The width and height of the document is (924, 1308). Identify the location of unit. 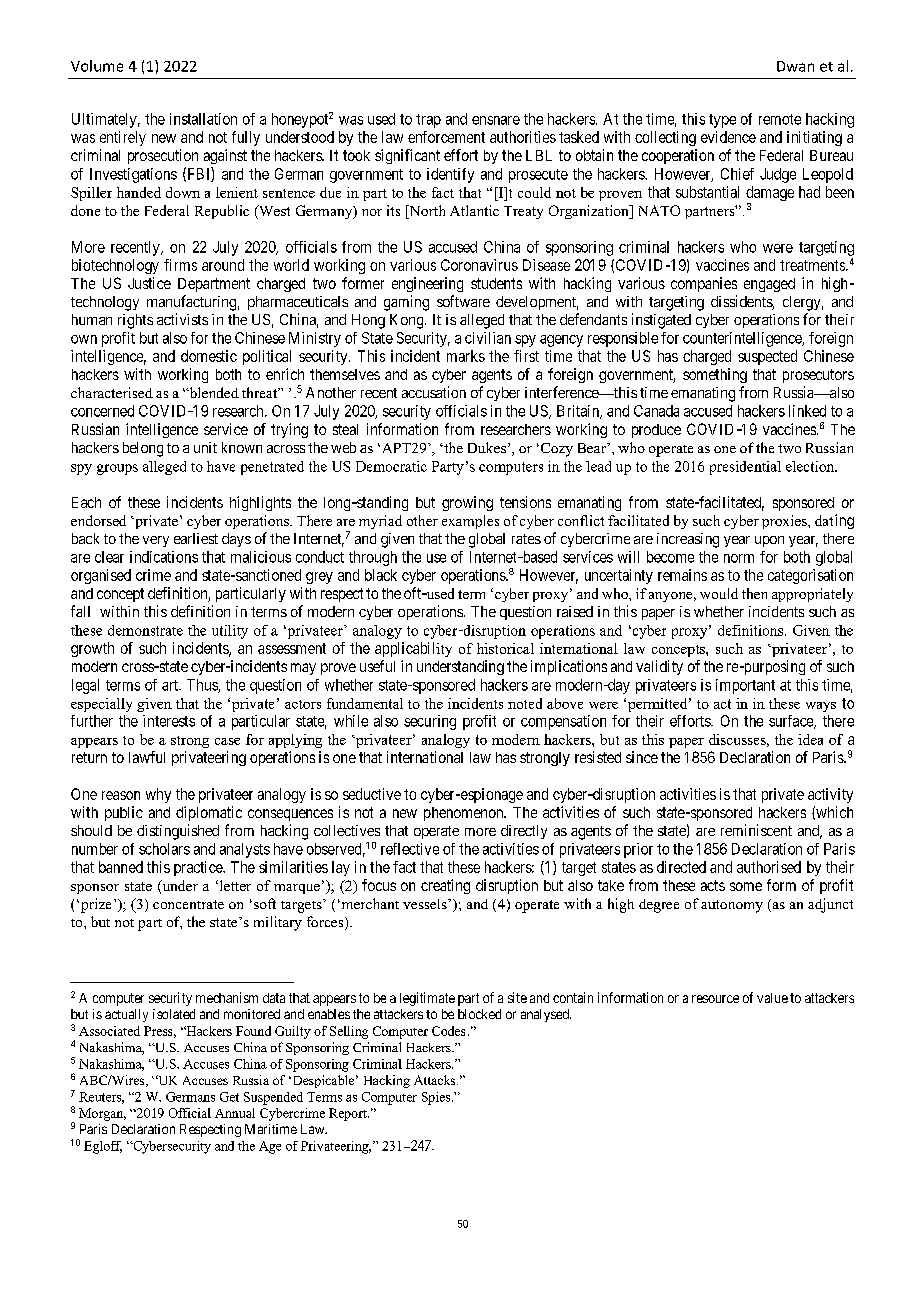
(205, 447).
